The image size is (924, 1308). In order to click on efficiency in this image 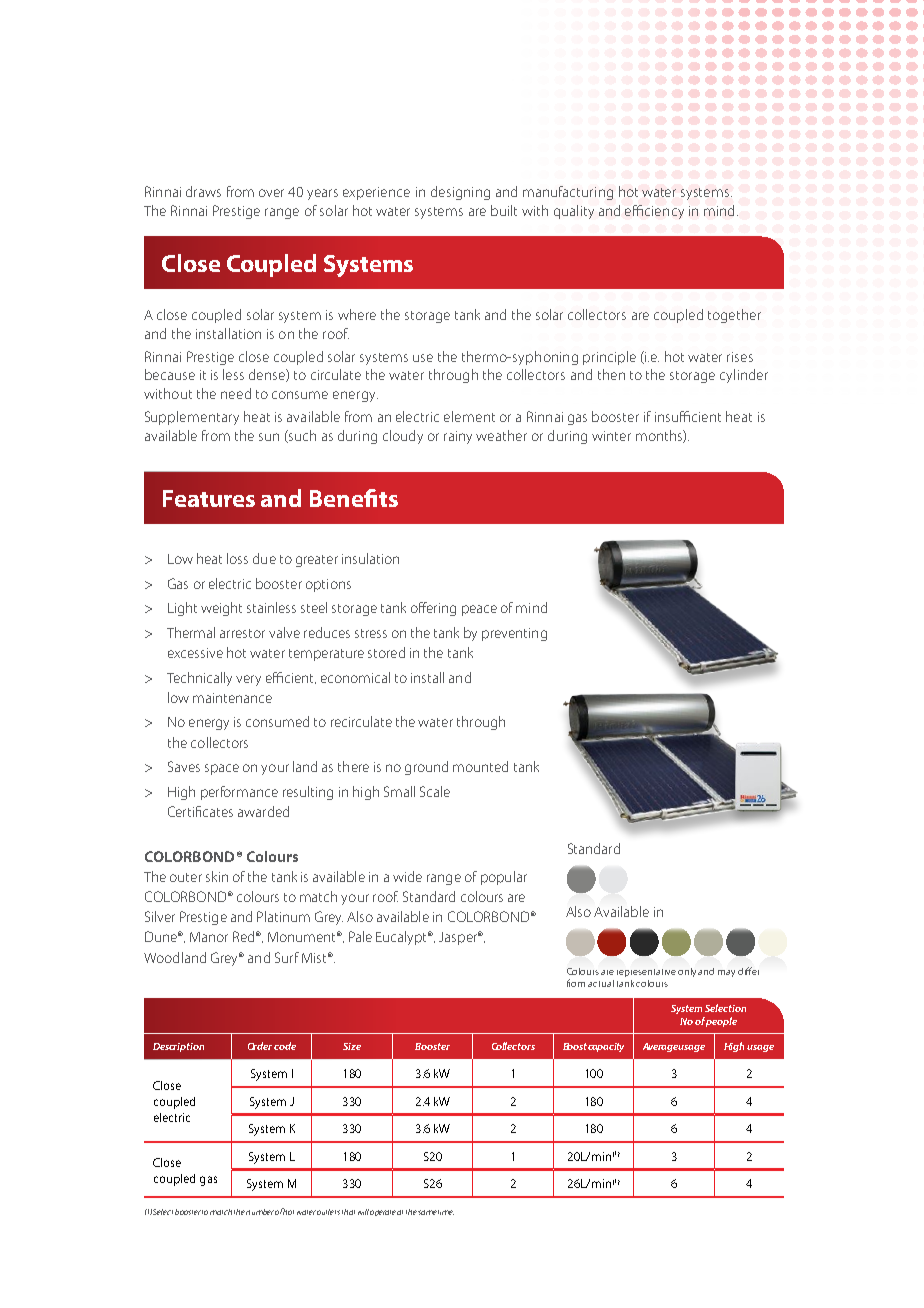, I will do `click(654, 212)`.
